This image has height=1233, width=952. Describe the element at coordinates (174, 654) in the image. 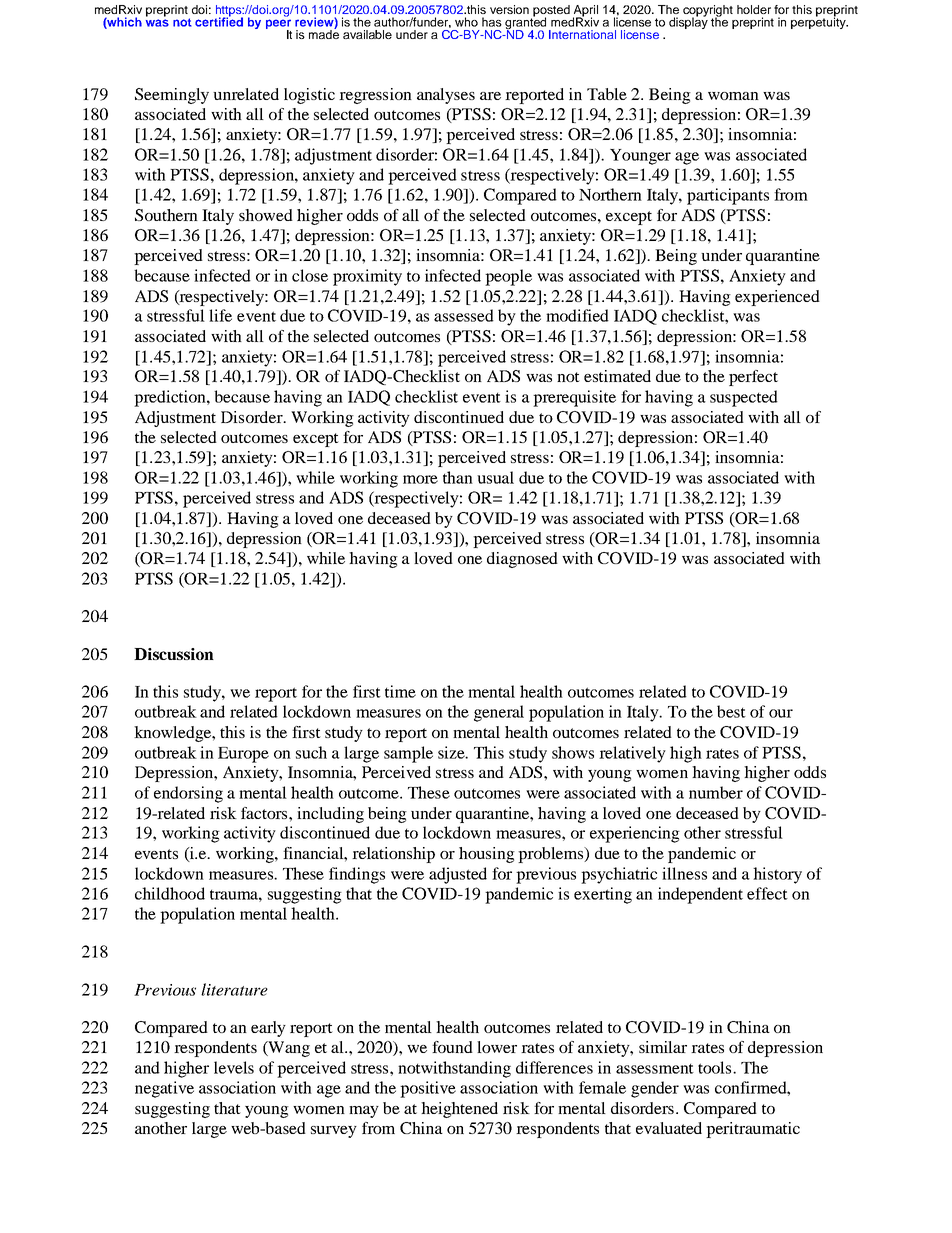

I see `Discussion` at that location.
